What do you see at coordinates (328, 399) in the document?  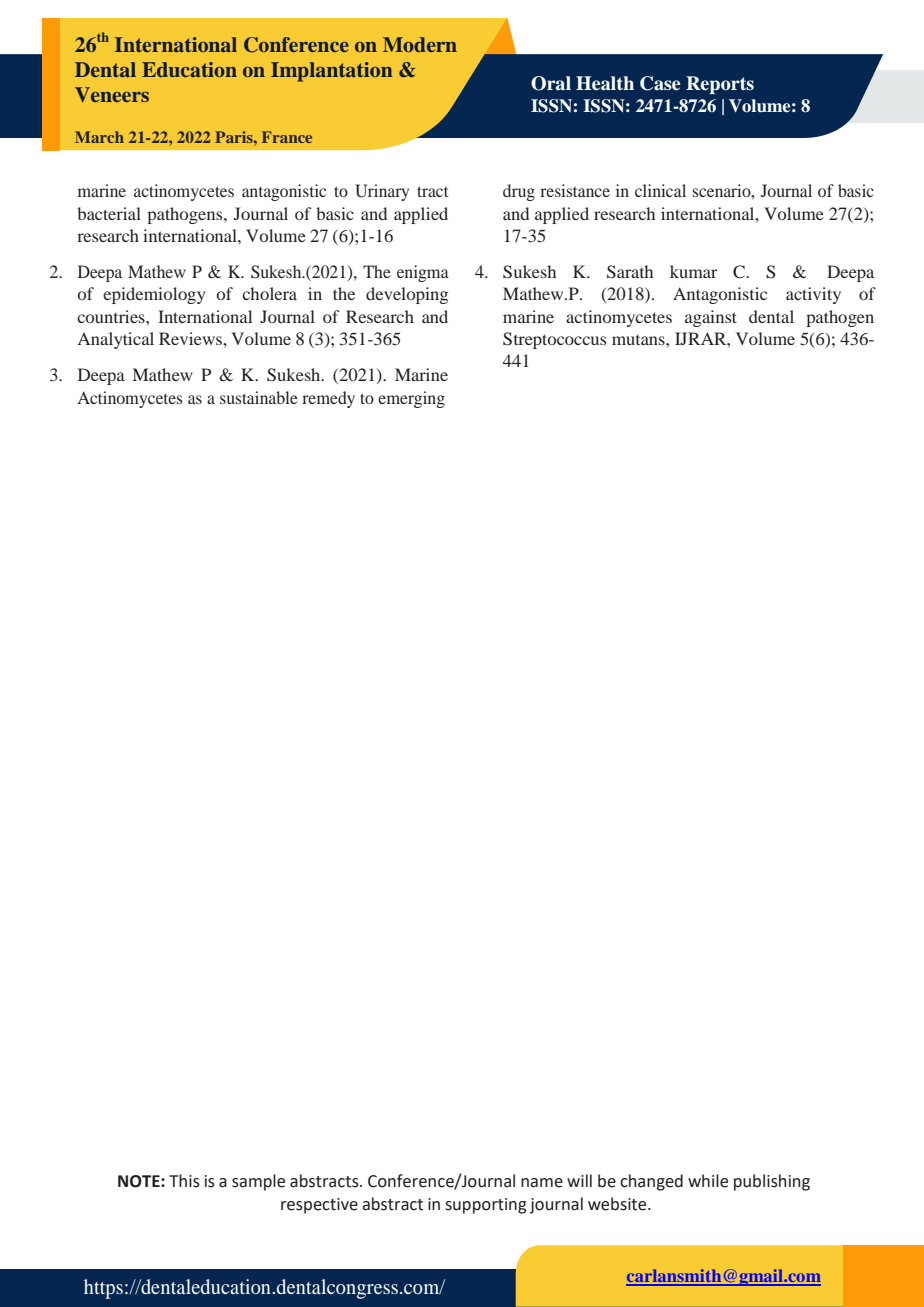 I see `remedy` at bounding box center [328, 399].
